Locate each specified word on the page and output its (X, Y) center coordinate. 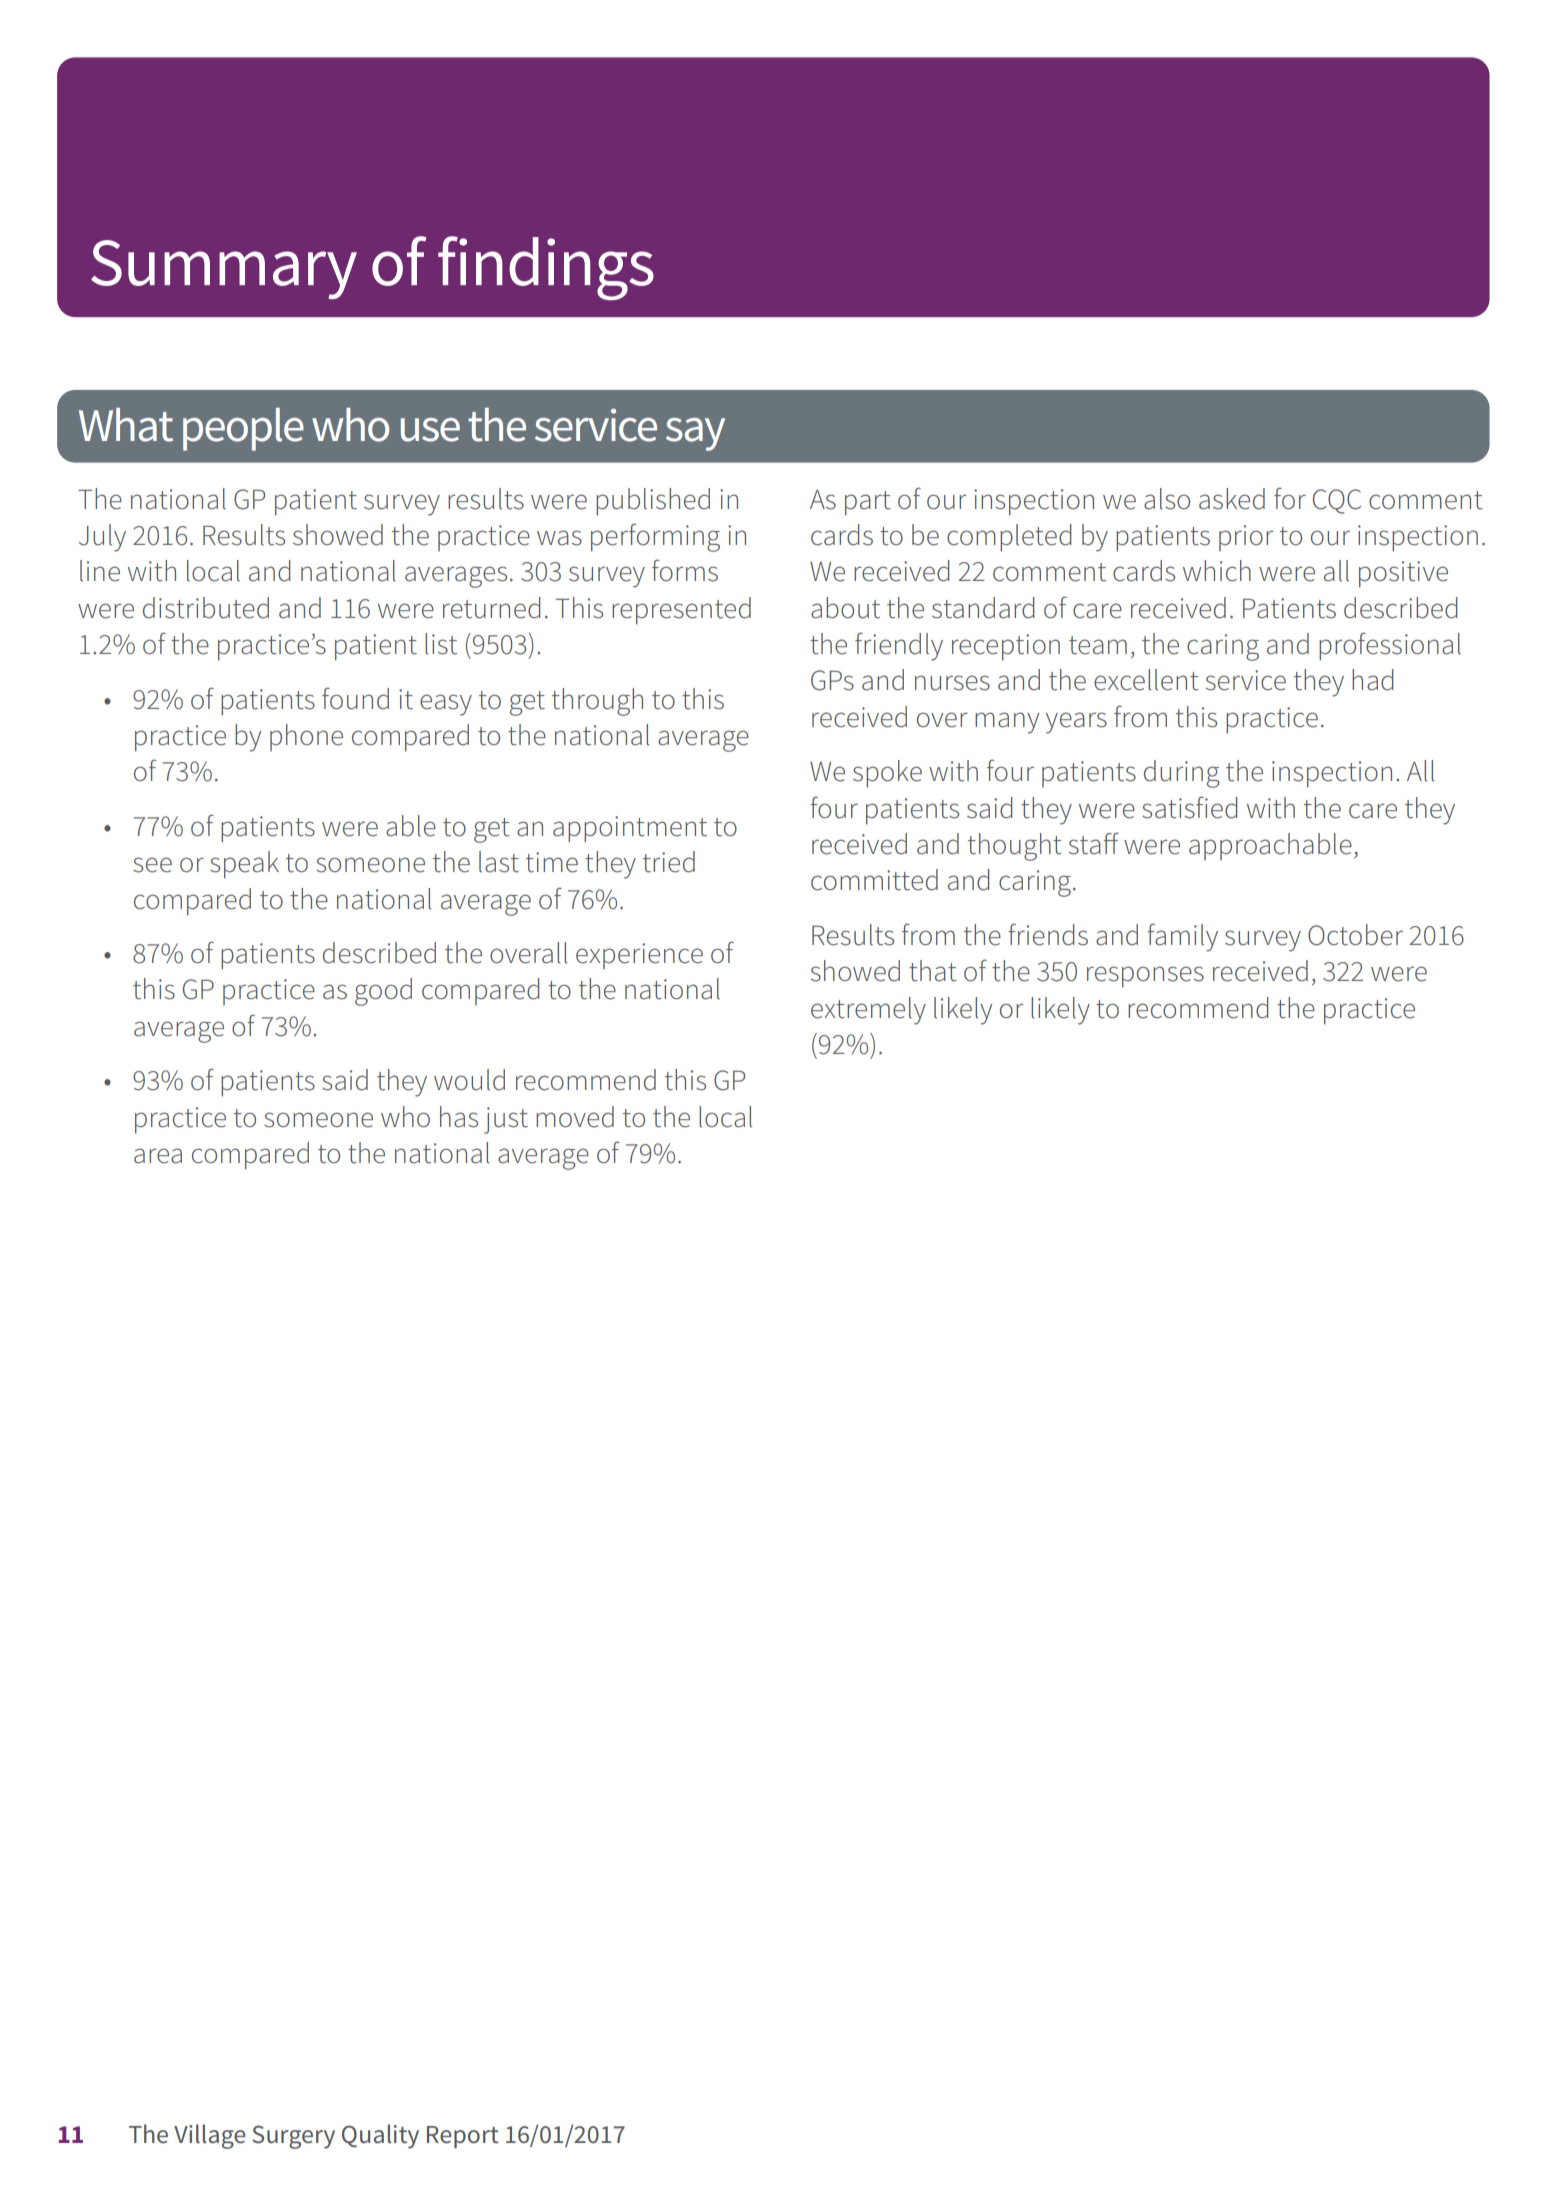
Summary (224, 269)
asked (1232, 499)
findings (546, 268)
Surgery (293, 2137)
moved (575, 1117)
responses (1145, 977)
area (158, 1156)
